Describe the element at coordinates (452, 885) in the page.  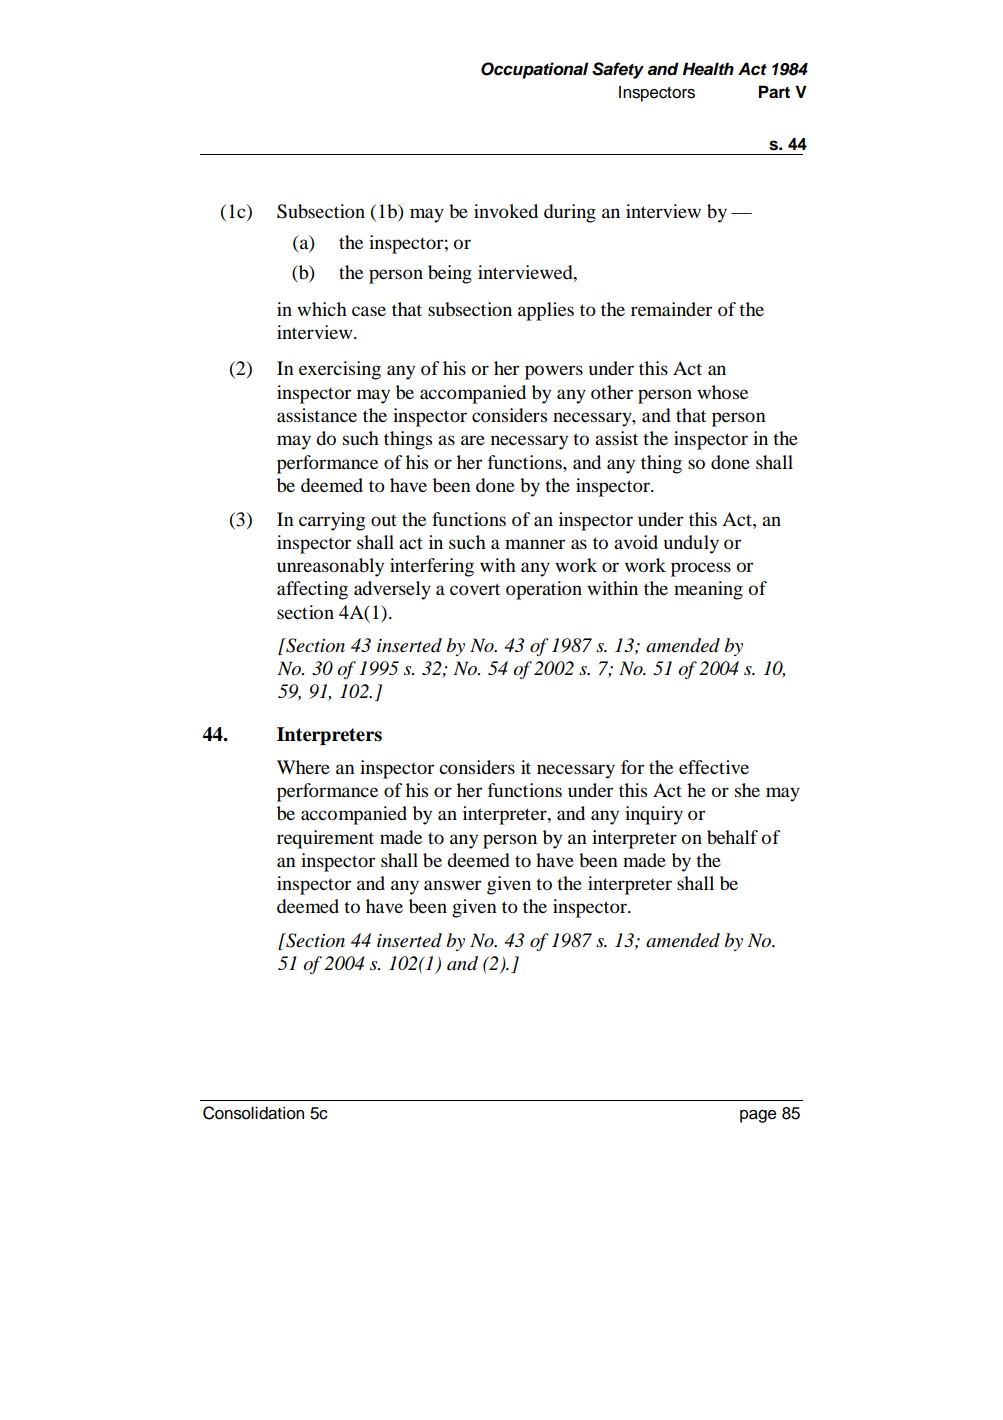
I see `answer` at that location.
